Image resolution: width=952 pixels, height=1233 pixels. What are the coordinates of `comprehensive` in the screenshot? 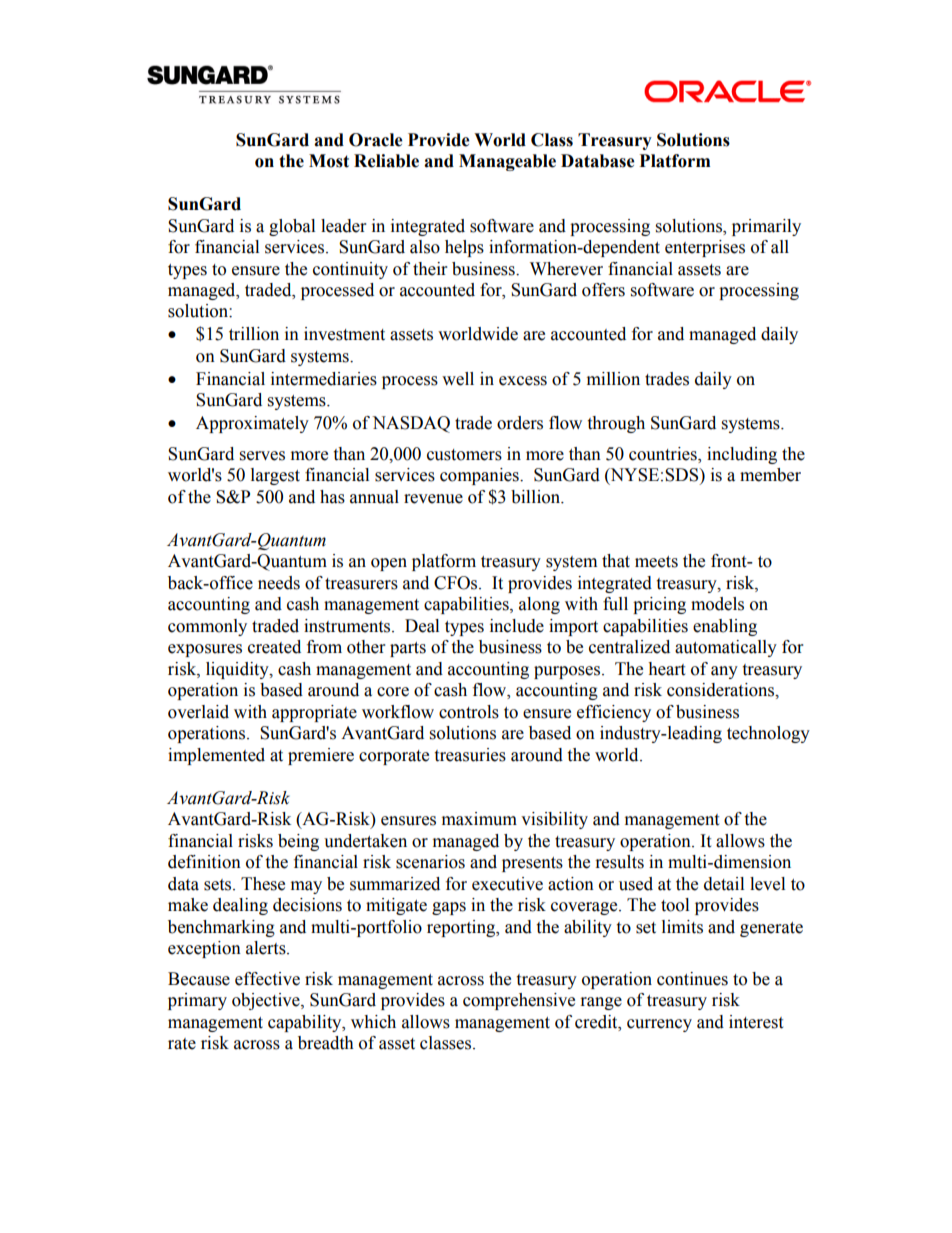 It's located at (519, 1001).
